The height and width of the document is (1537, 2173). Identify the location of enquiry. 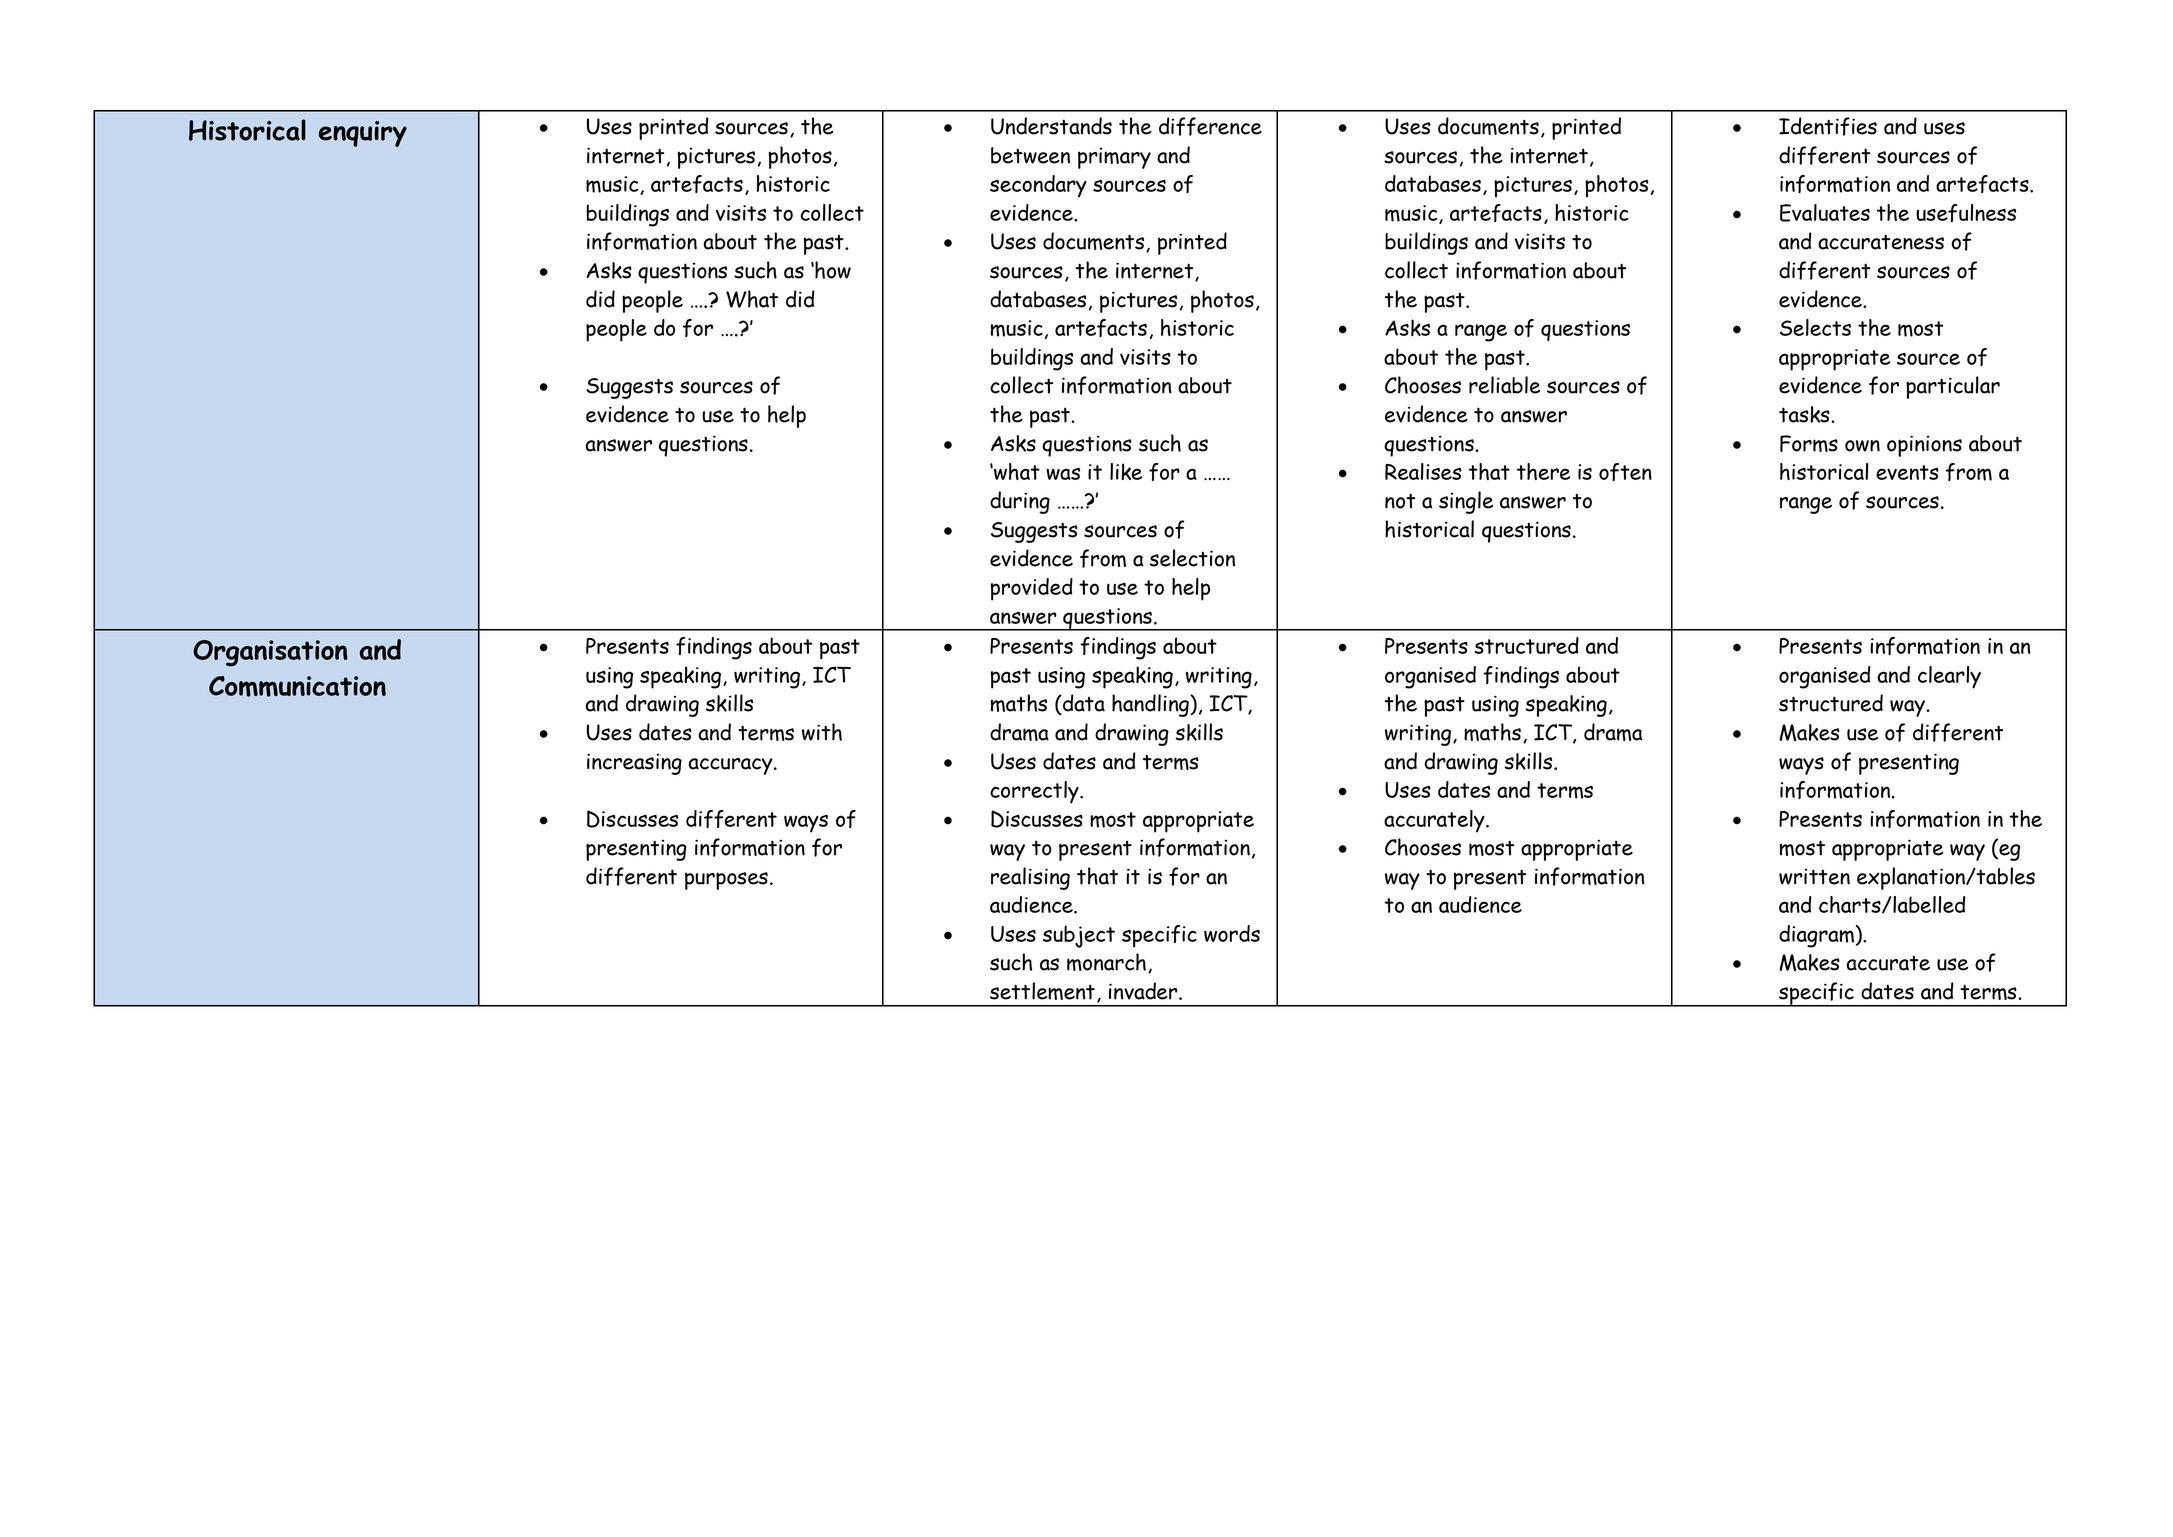
(363, 134).
